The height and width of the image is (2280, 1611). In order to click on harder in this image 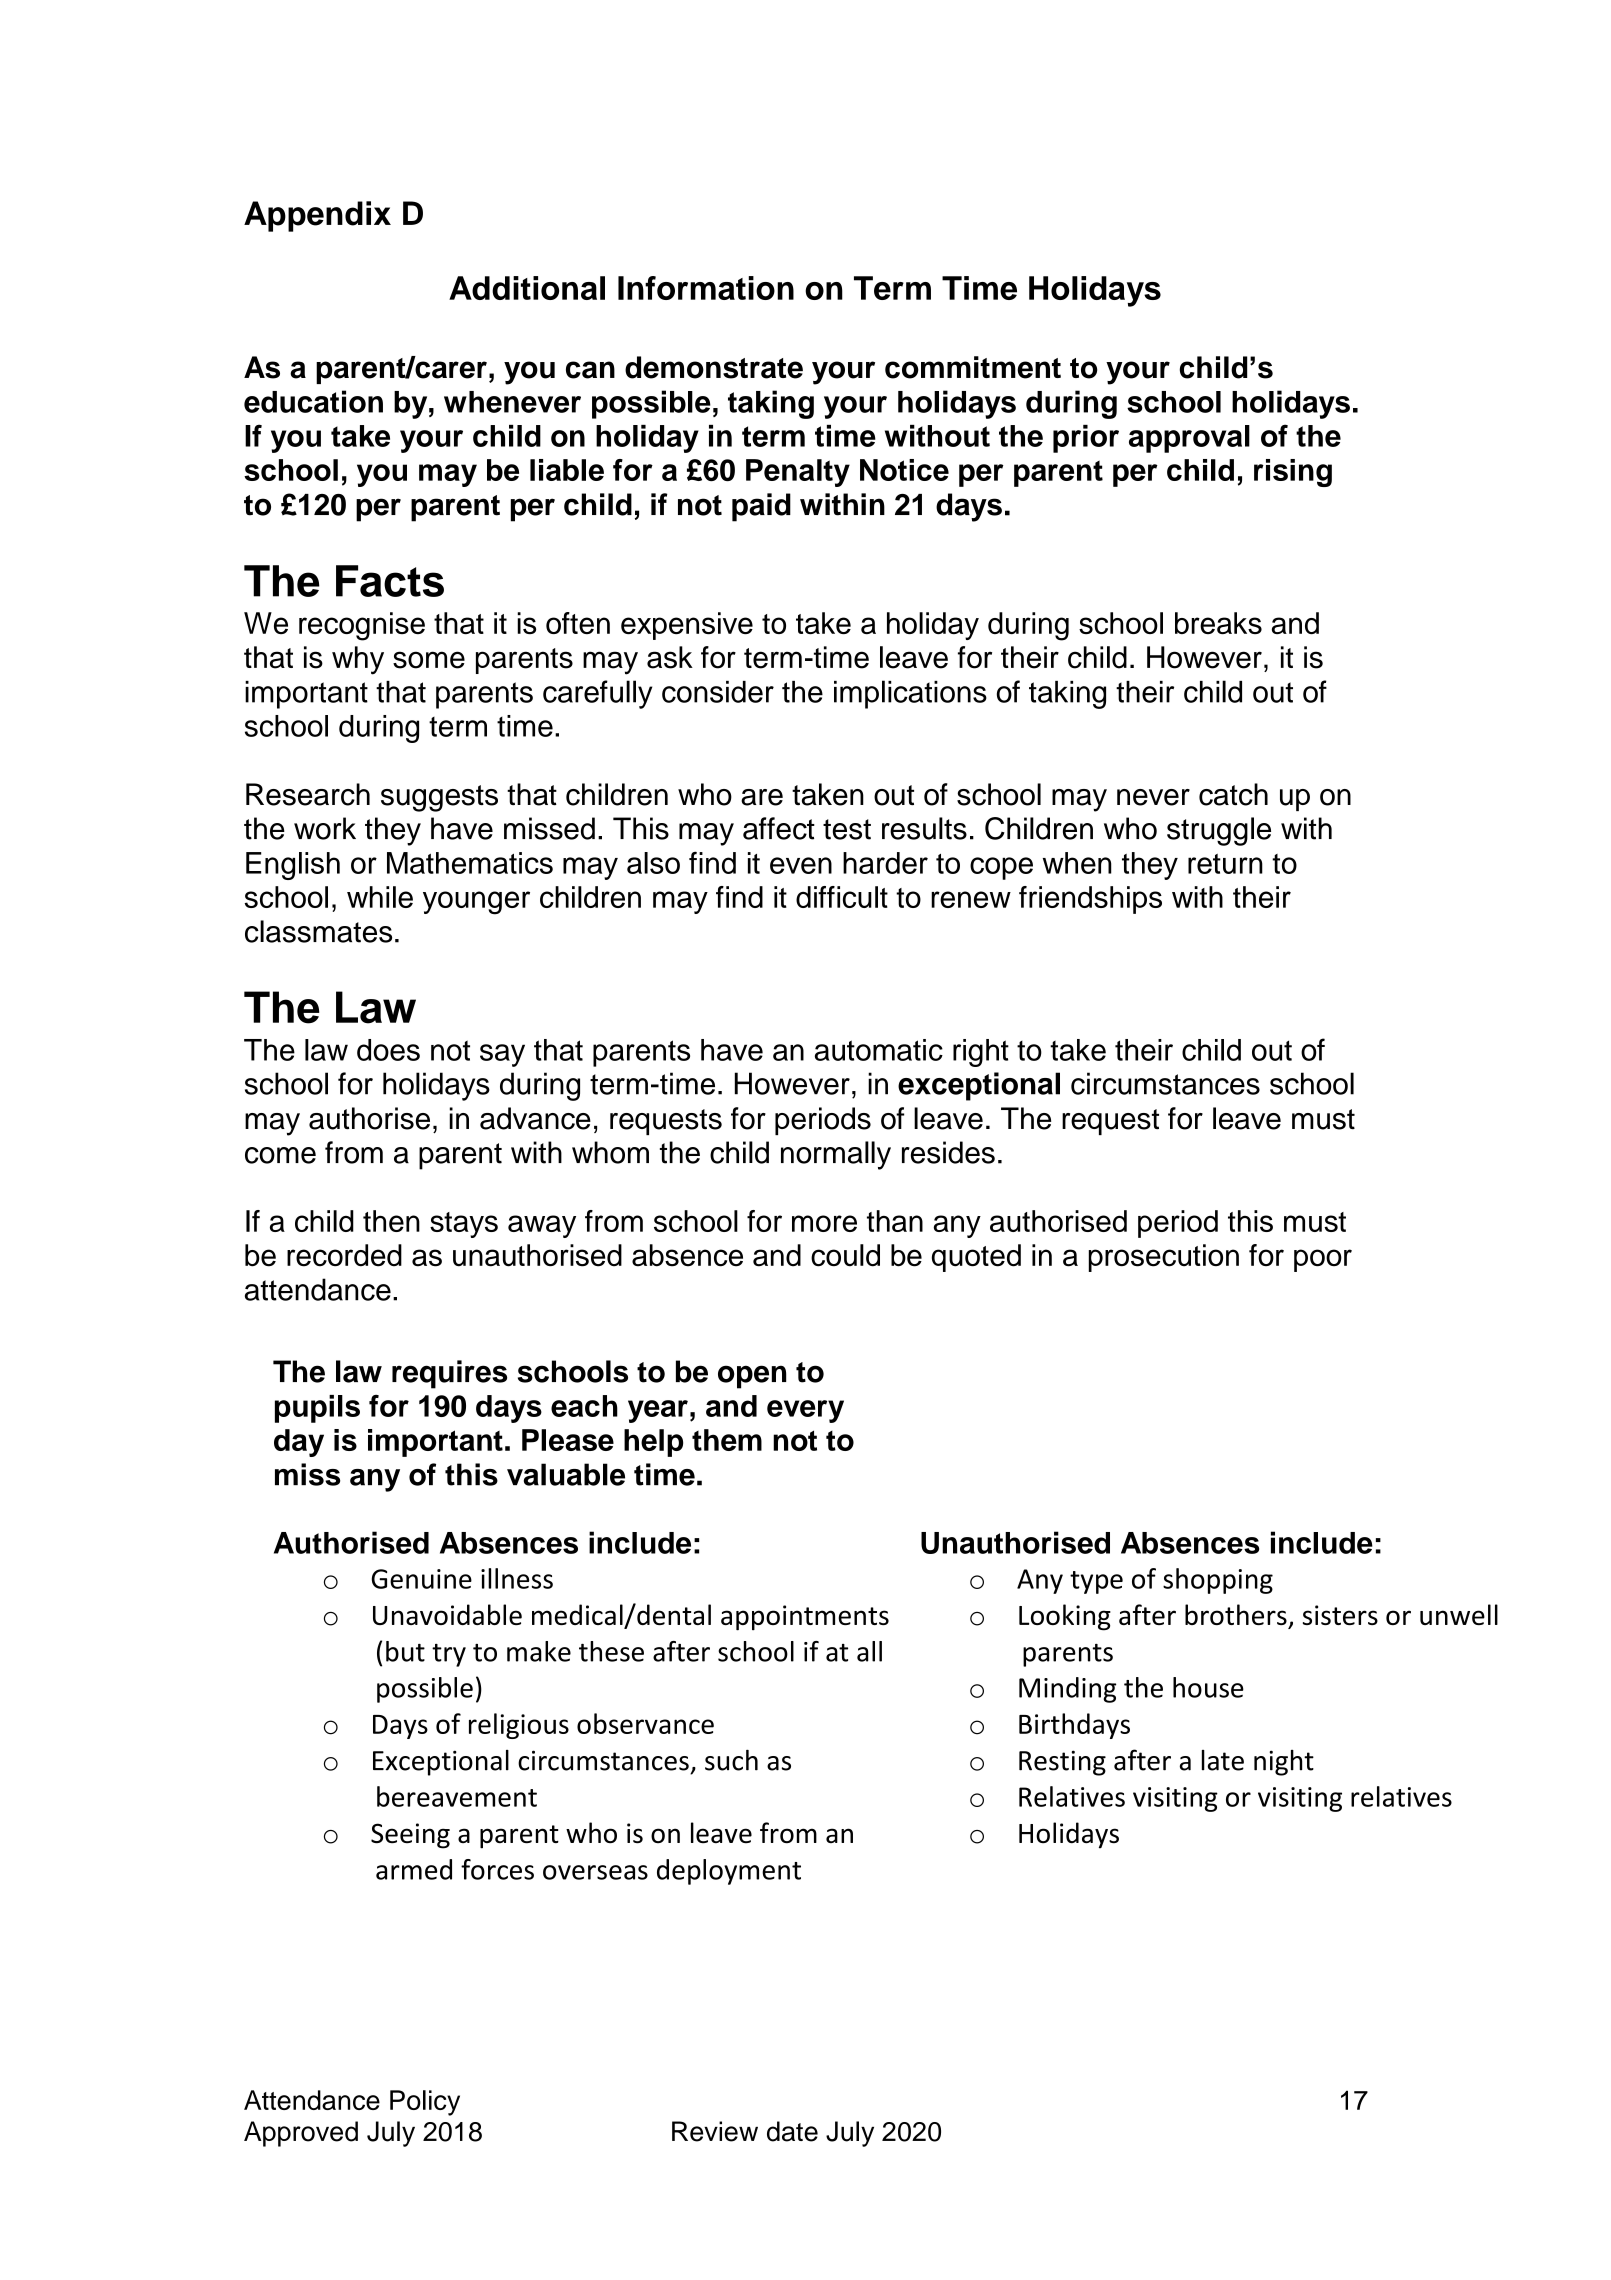, I will do `click(885, 863)`.
